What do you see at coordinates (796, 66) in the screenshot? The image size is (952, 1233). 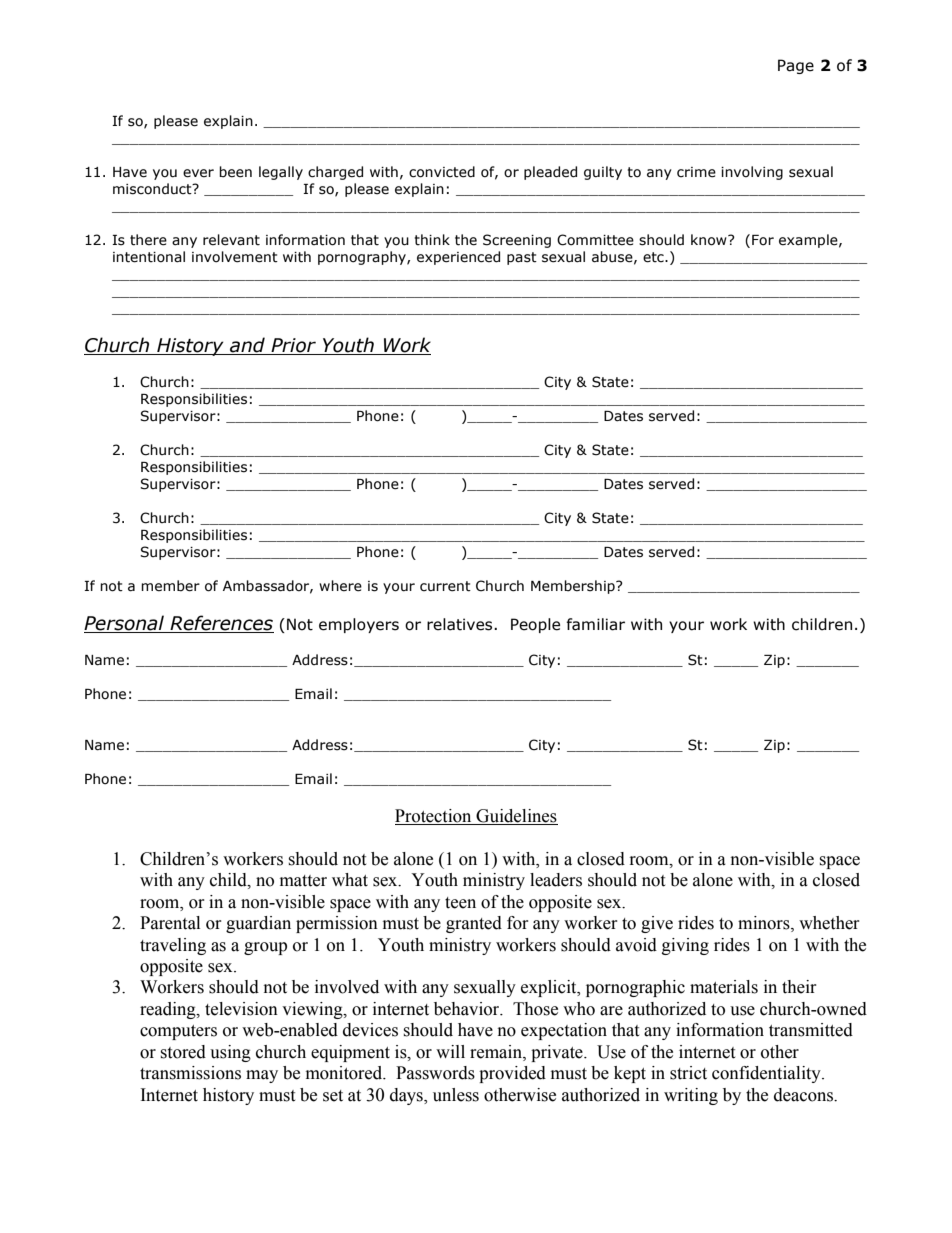 I see `Page` at bounding box center [796, 66].
